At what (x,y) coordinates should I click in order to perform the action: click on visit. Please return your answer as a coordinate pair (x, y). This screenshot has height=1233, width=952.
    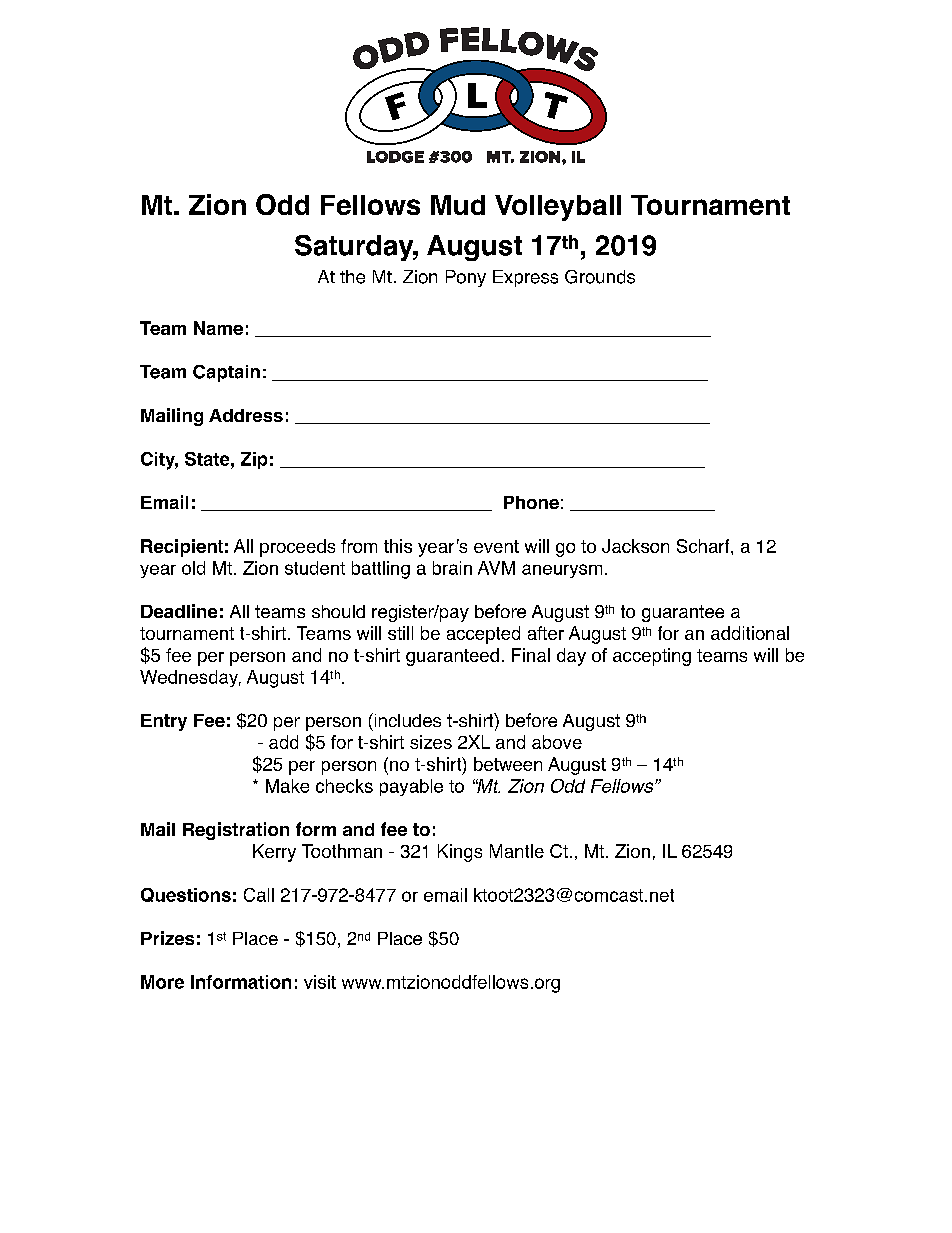
    Looking at the image, I should click on (320, 982).
